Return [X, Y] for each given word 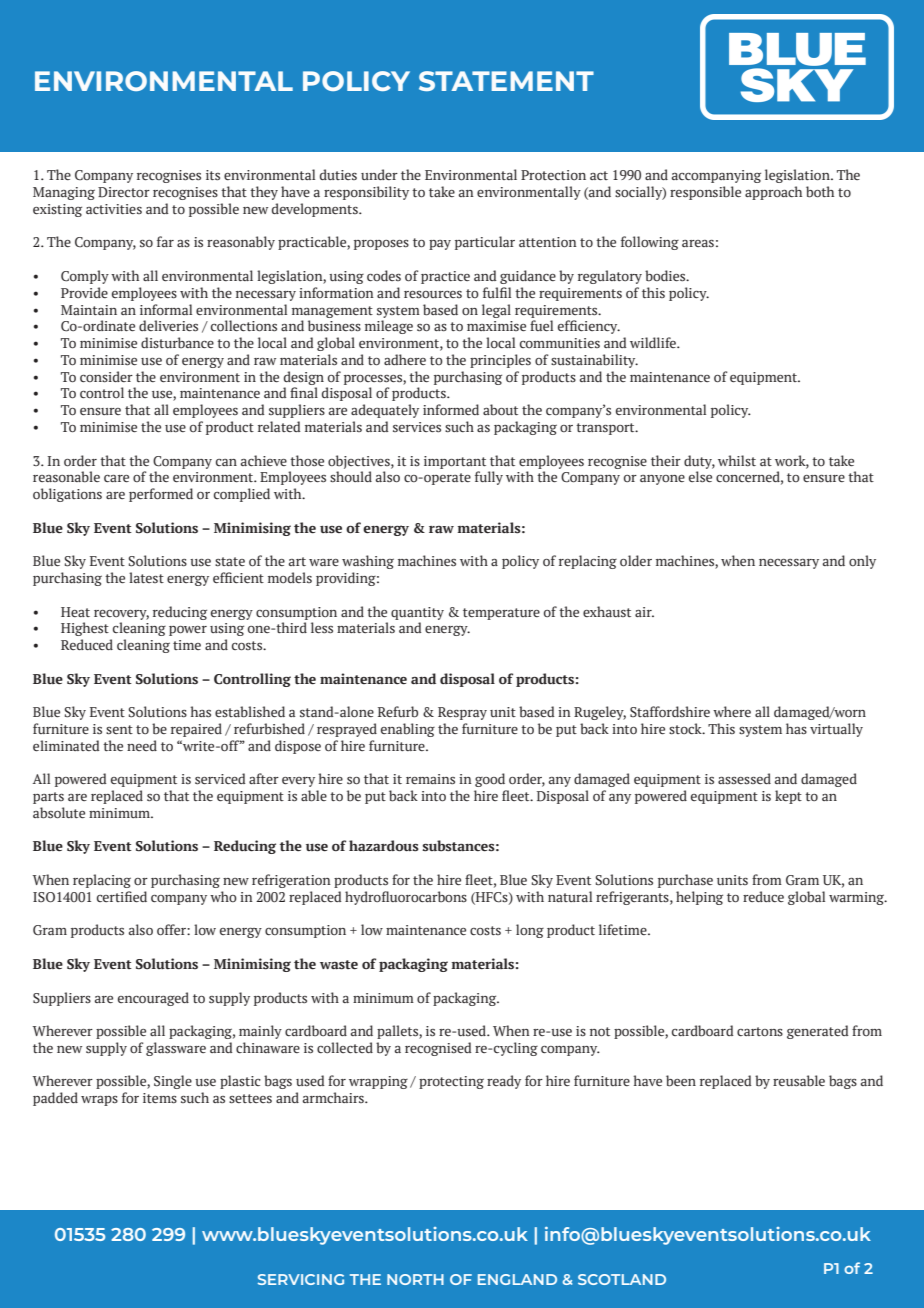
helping [699, 898]
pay [440, 245]
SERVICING [301, 1279]
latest [146, 577]
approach [773, 193]
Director [124, 192]
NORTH [415, 1279]
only [862, 562]
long [530, 931]
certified [122, 896]
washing [368, 562]
